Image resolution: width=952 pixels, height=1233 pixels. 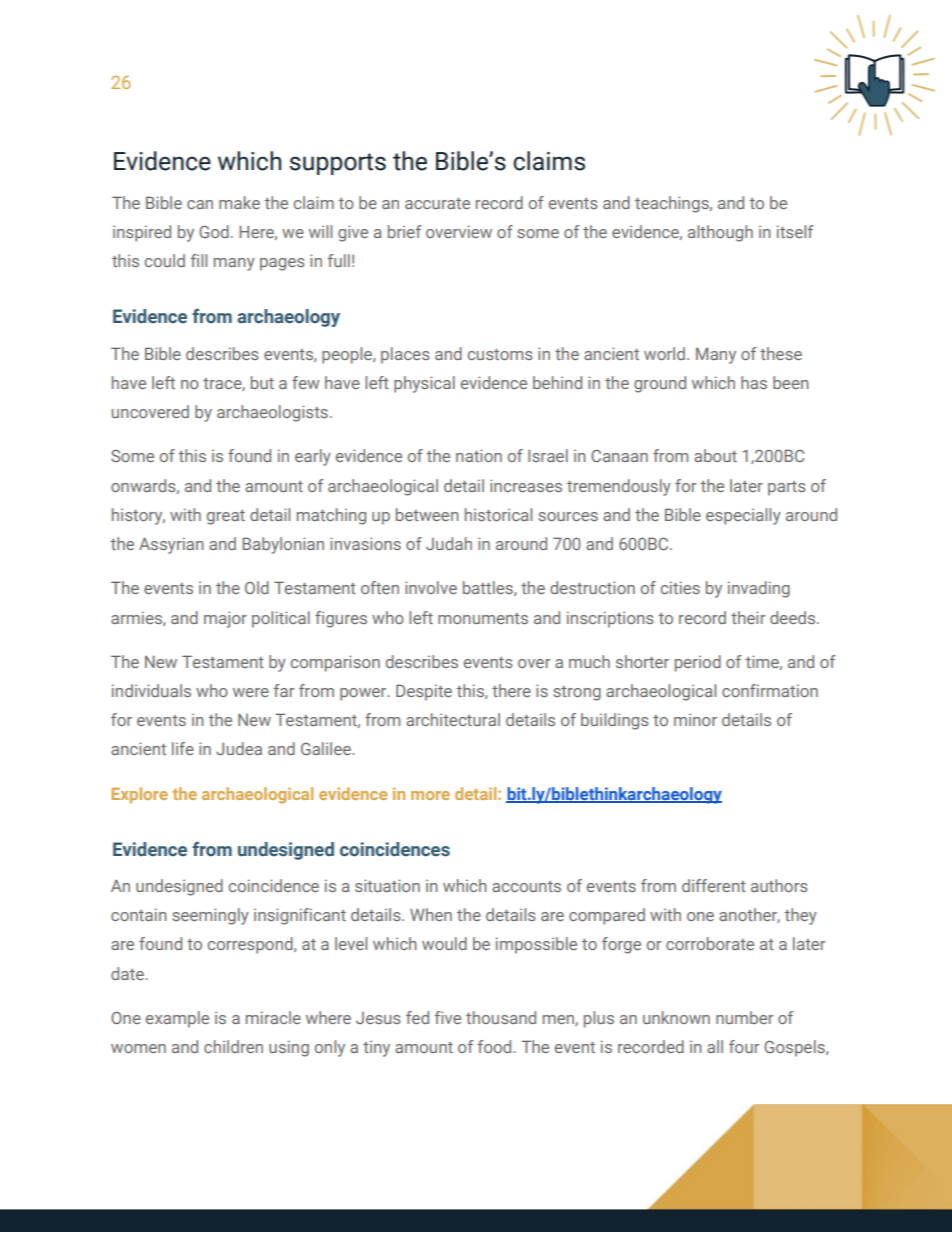 What do you see at coordinates (483, 618) in the page?
I see `monuments` at bounding box center [483, 618].
